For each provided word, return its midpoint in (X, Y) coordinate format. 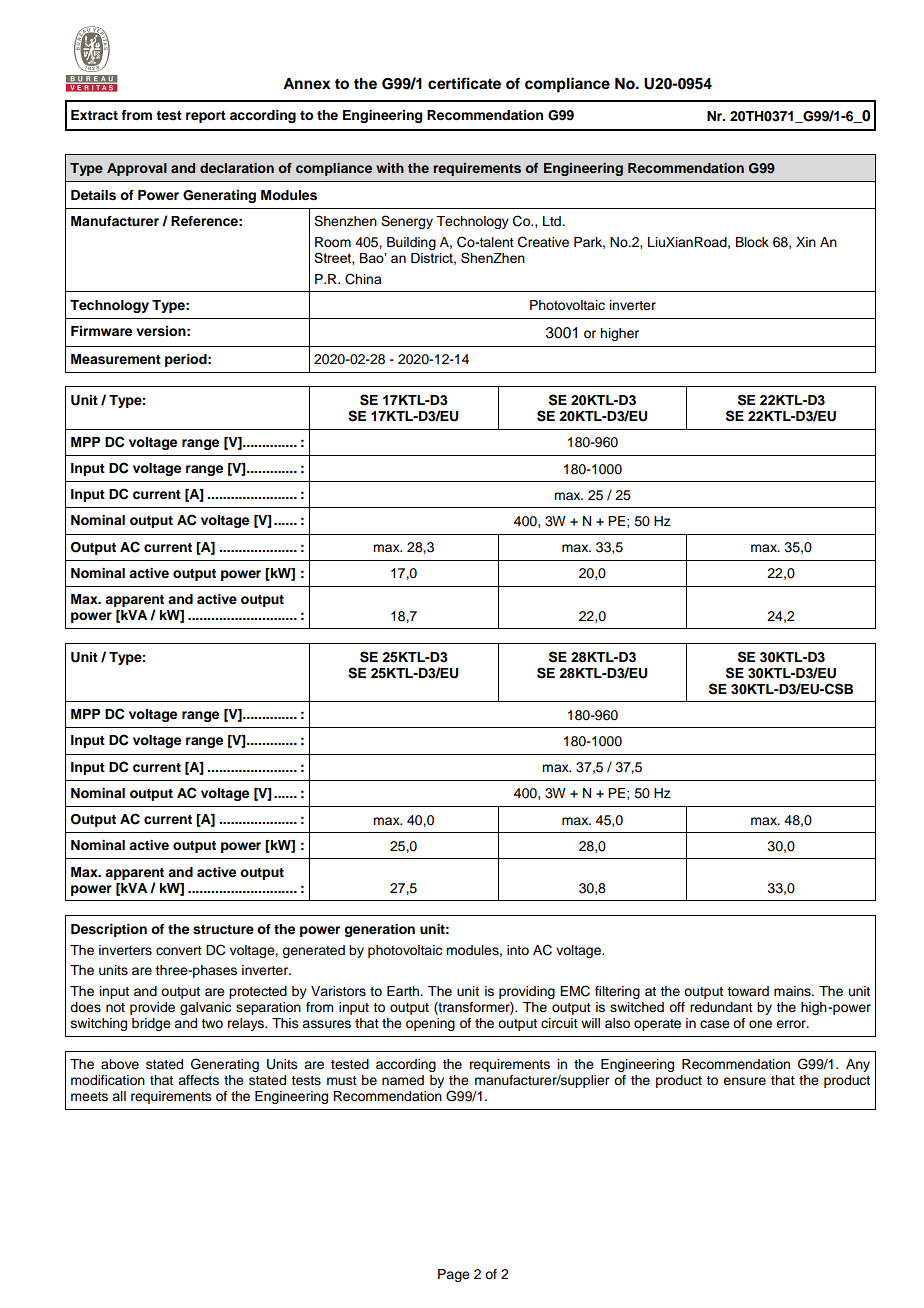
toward (748, 991)
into (518, 950)
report (206, 117)
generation (379, 930)
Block (752, 242)
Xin (806, 242)
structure (223, 929)
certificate (464, 83)
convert (179, 951)
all (119, 1096)
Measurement (116, 359)
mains (793, 991)
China (363, 279)
